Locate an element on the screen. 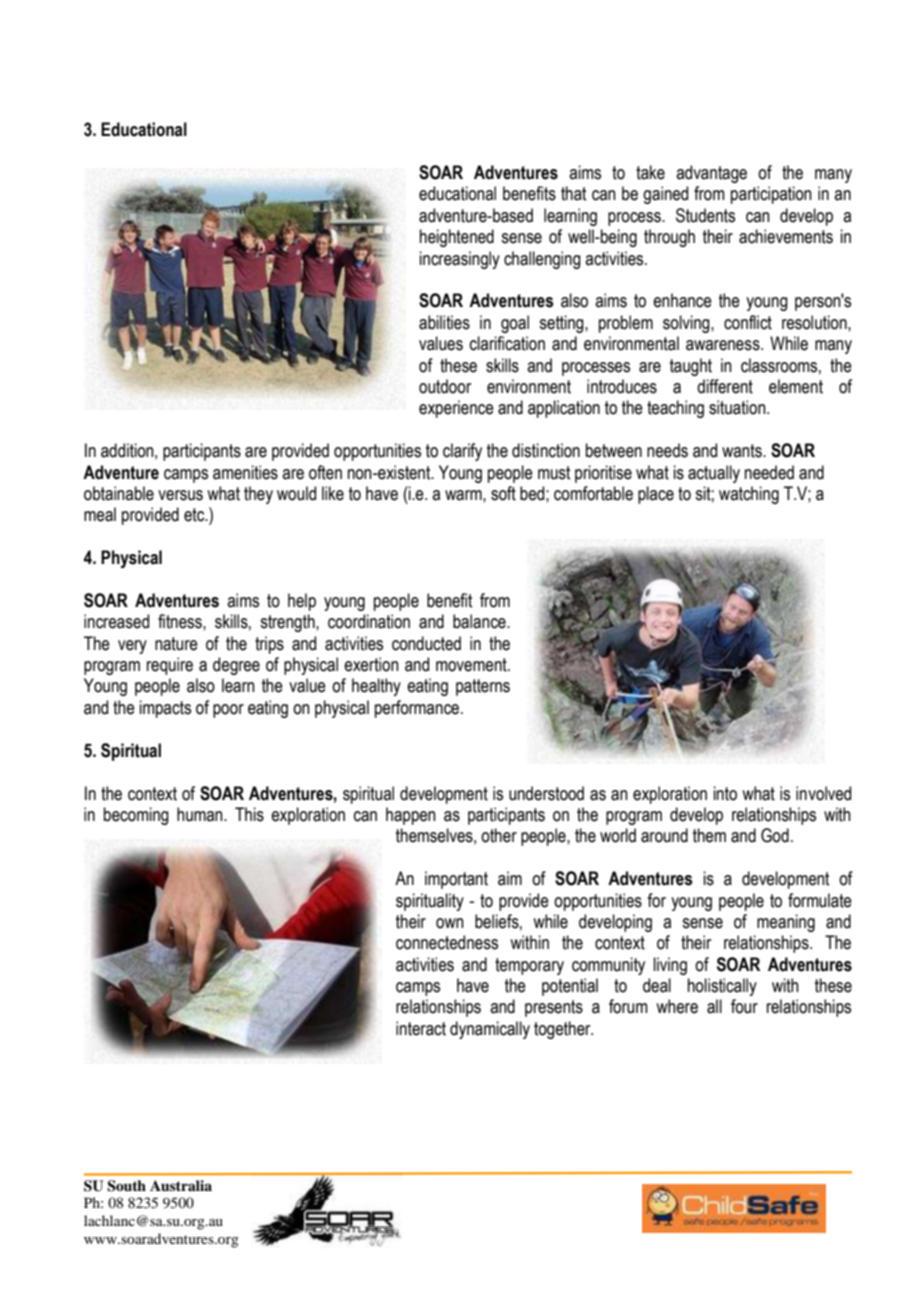 This screenshot has width=924, height=1308. heightened is located at coordinates (457, 238).
